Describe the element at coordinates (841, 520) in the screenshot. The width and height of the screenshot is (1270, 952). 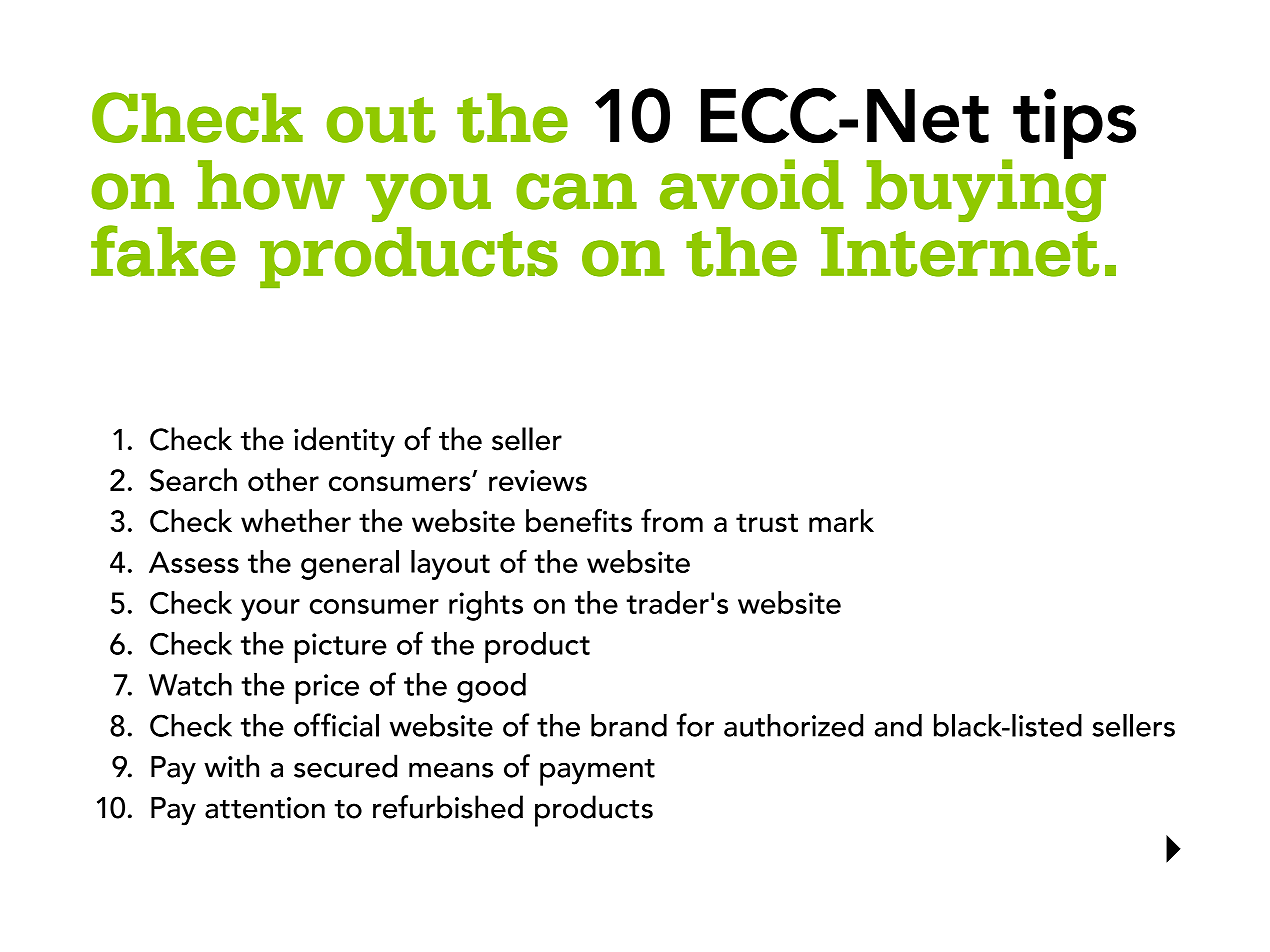
I see `mark` at that location.
